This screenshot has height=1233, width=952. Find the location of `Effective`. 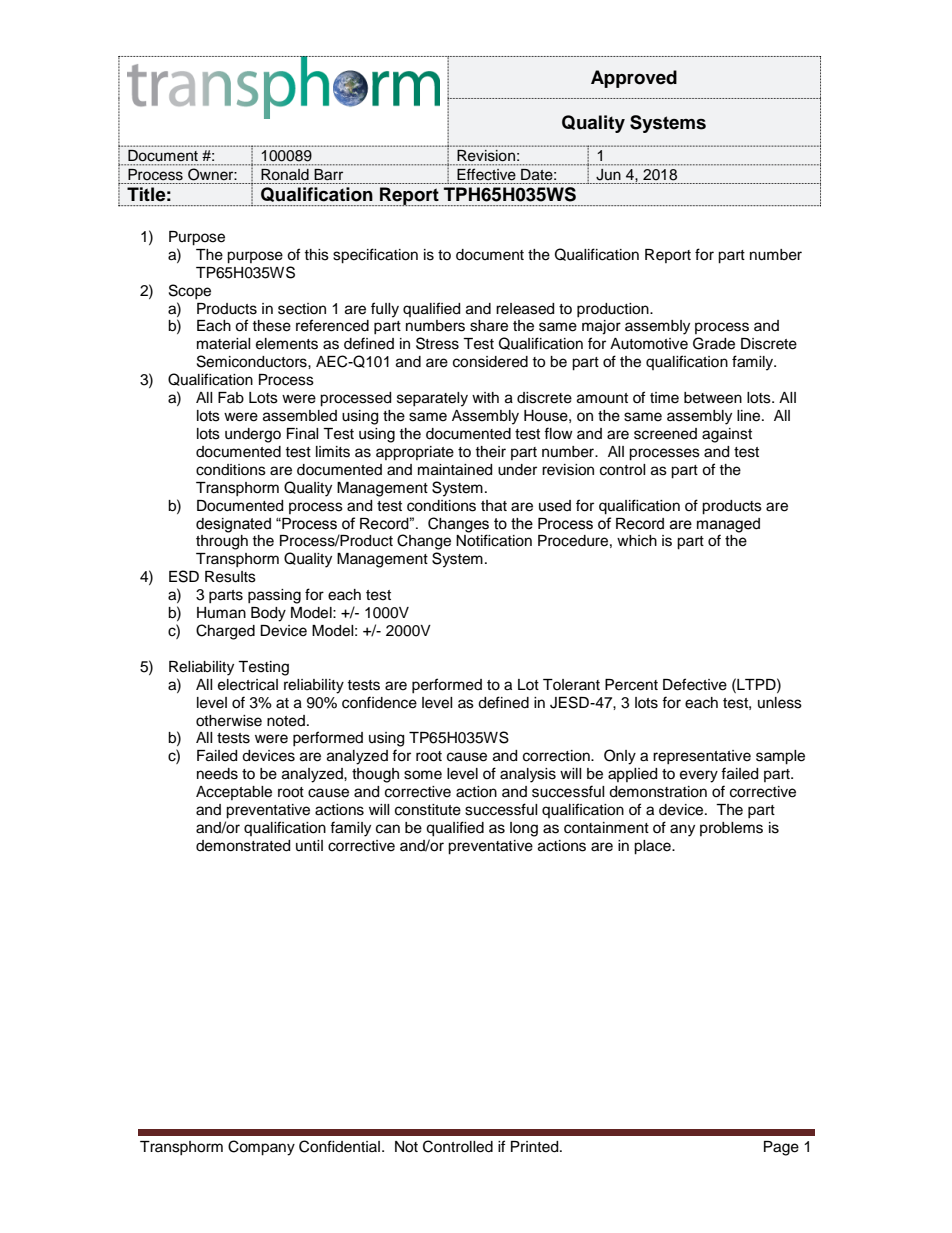

Effective is located at coordinates (486, 174).
